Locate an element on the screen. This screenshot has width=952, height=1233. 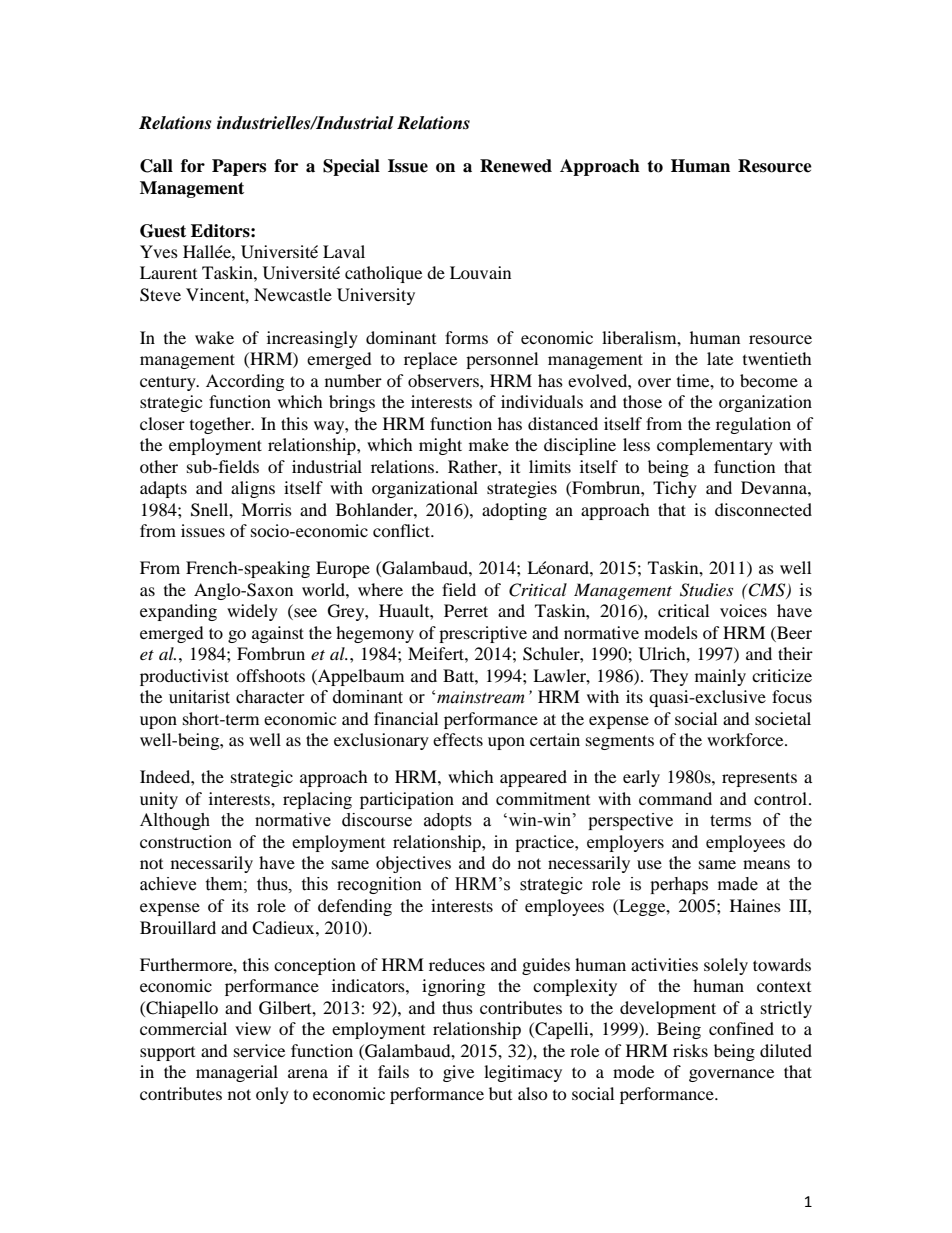
Papers is located at coordinates (239, 167).
